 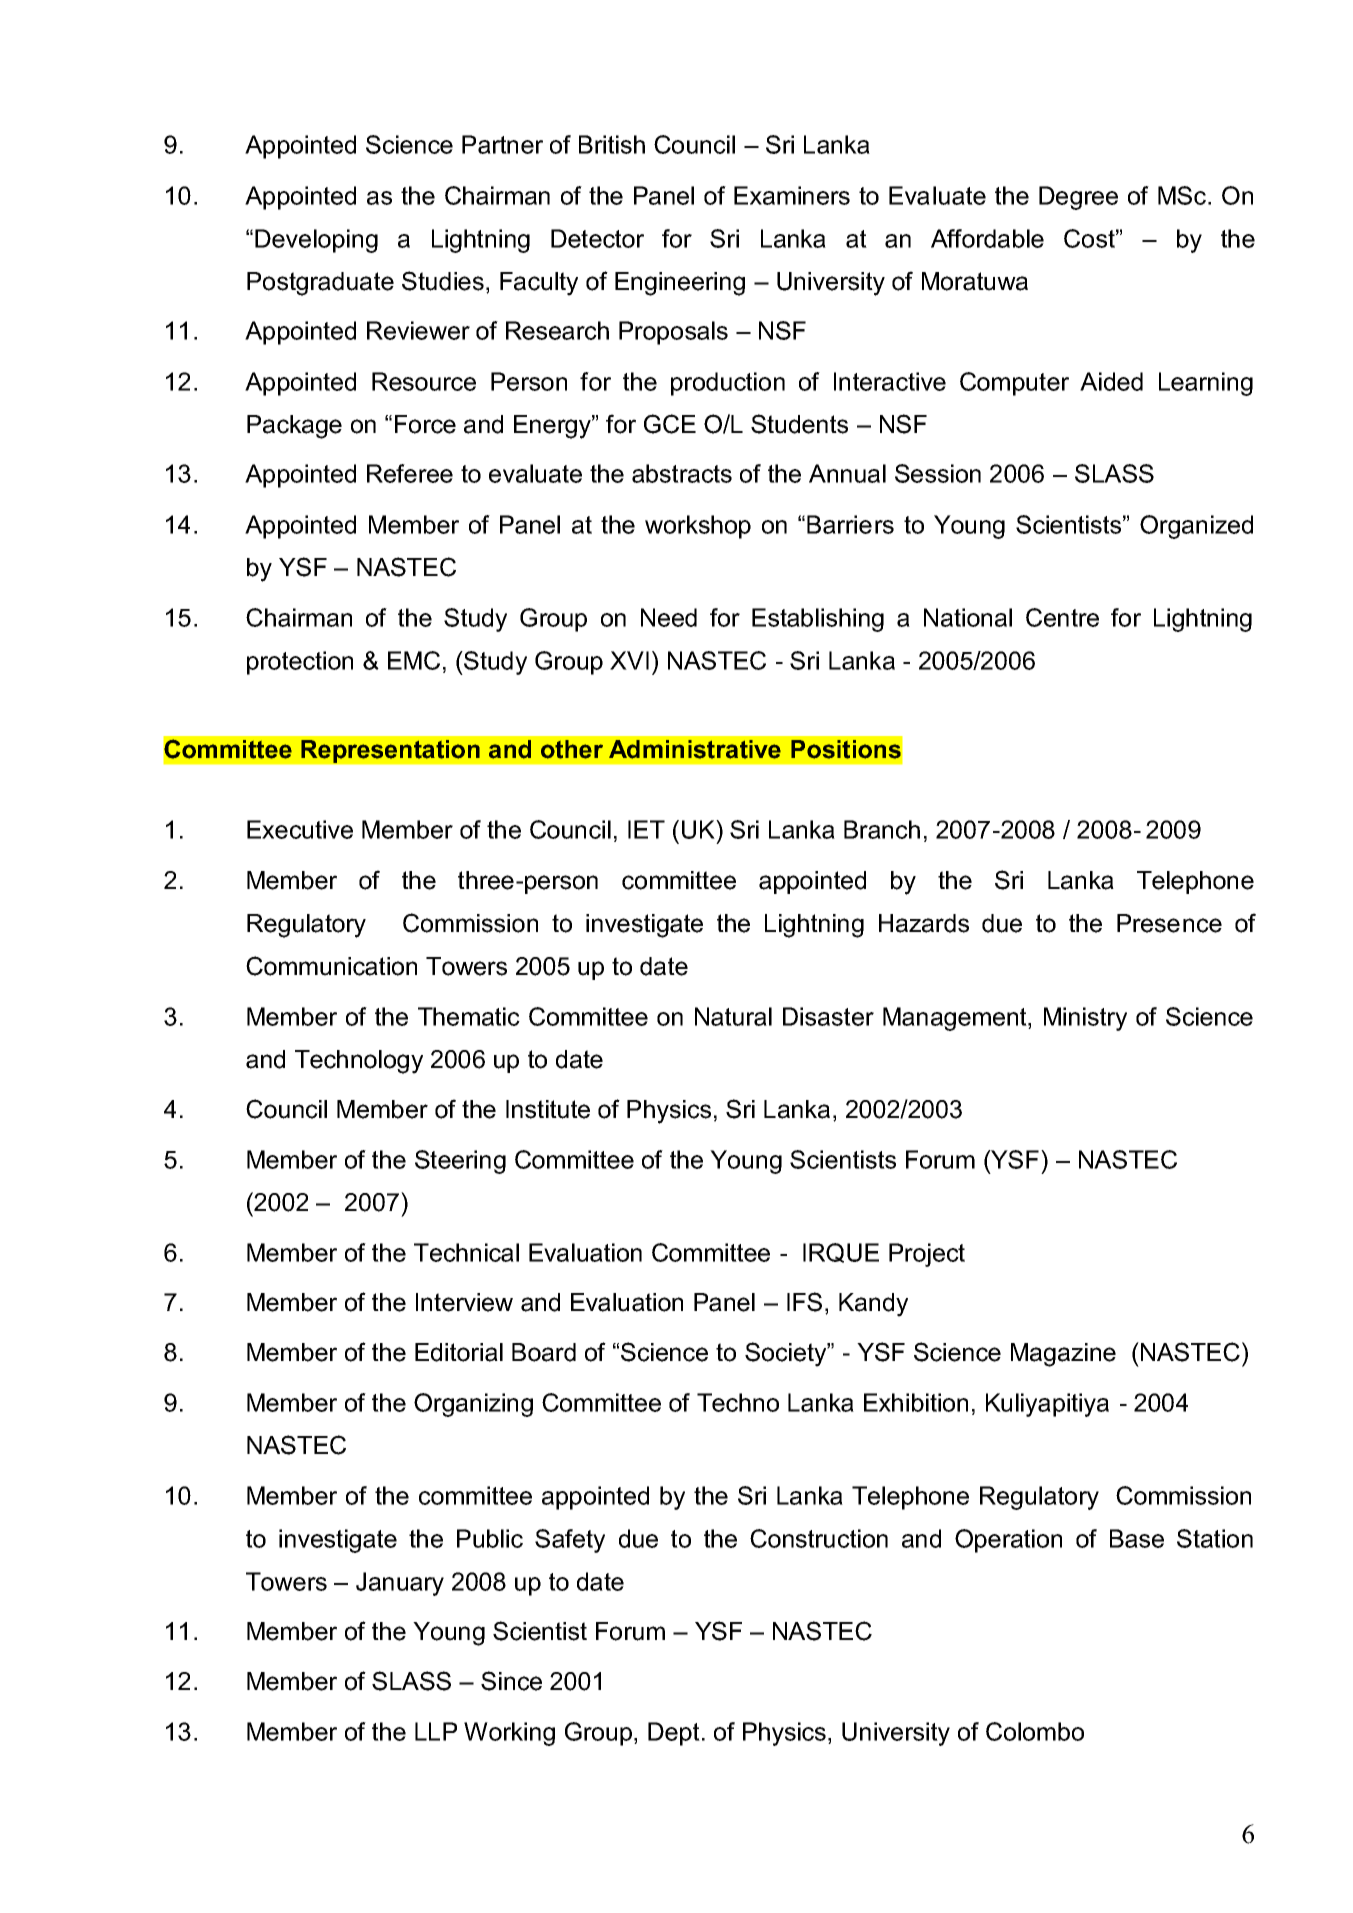 I want to click on Degree, so click(x=1078, y=198).
